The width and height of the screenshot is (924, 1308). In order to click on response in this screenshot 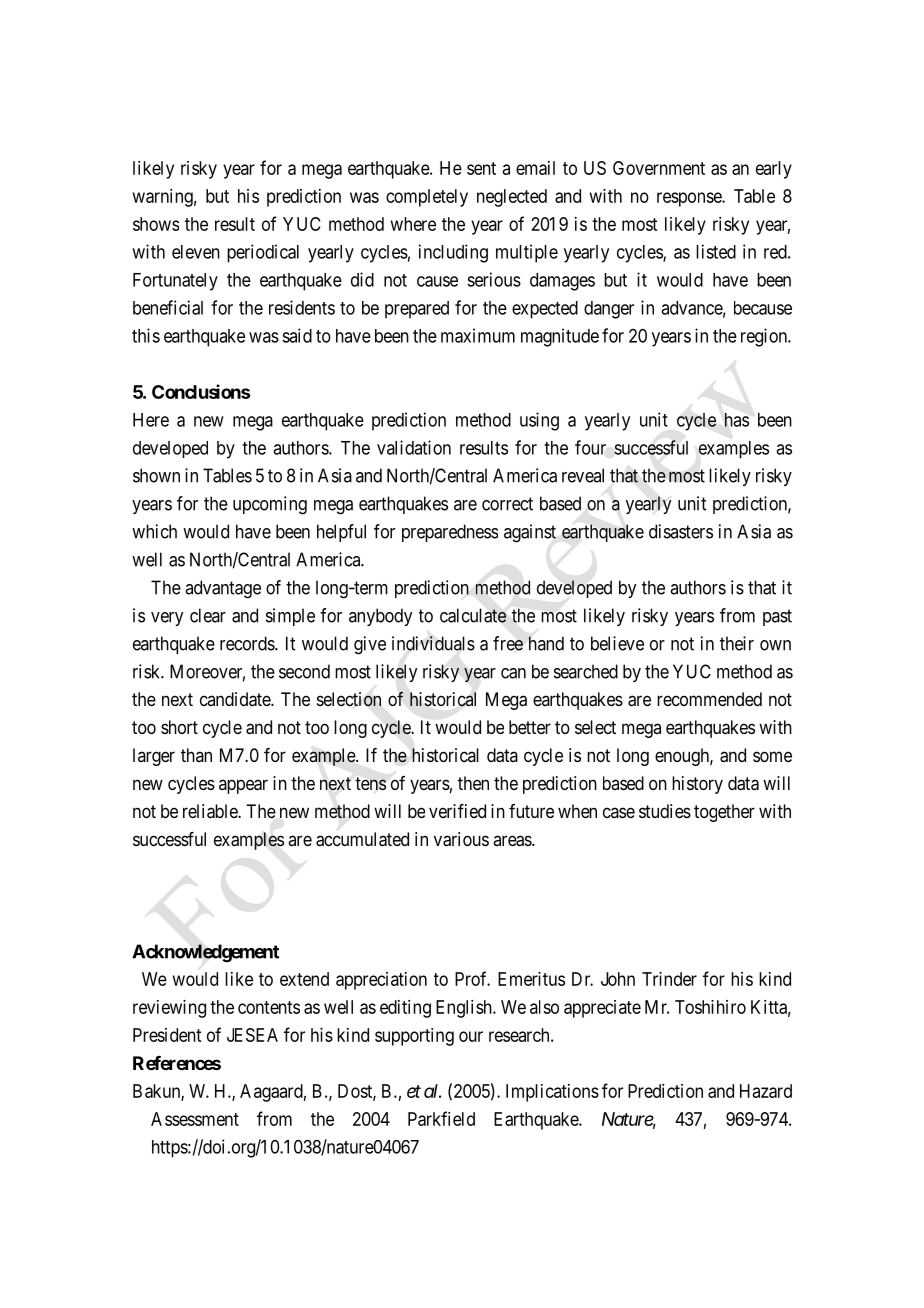, I will do `click(690, 199)`.
